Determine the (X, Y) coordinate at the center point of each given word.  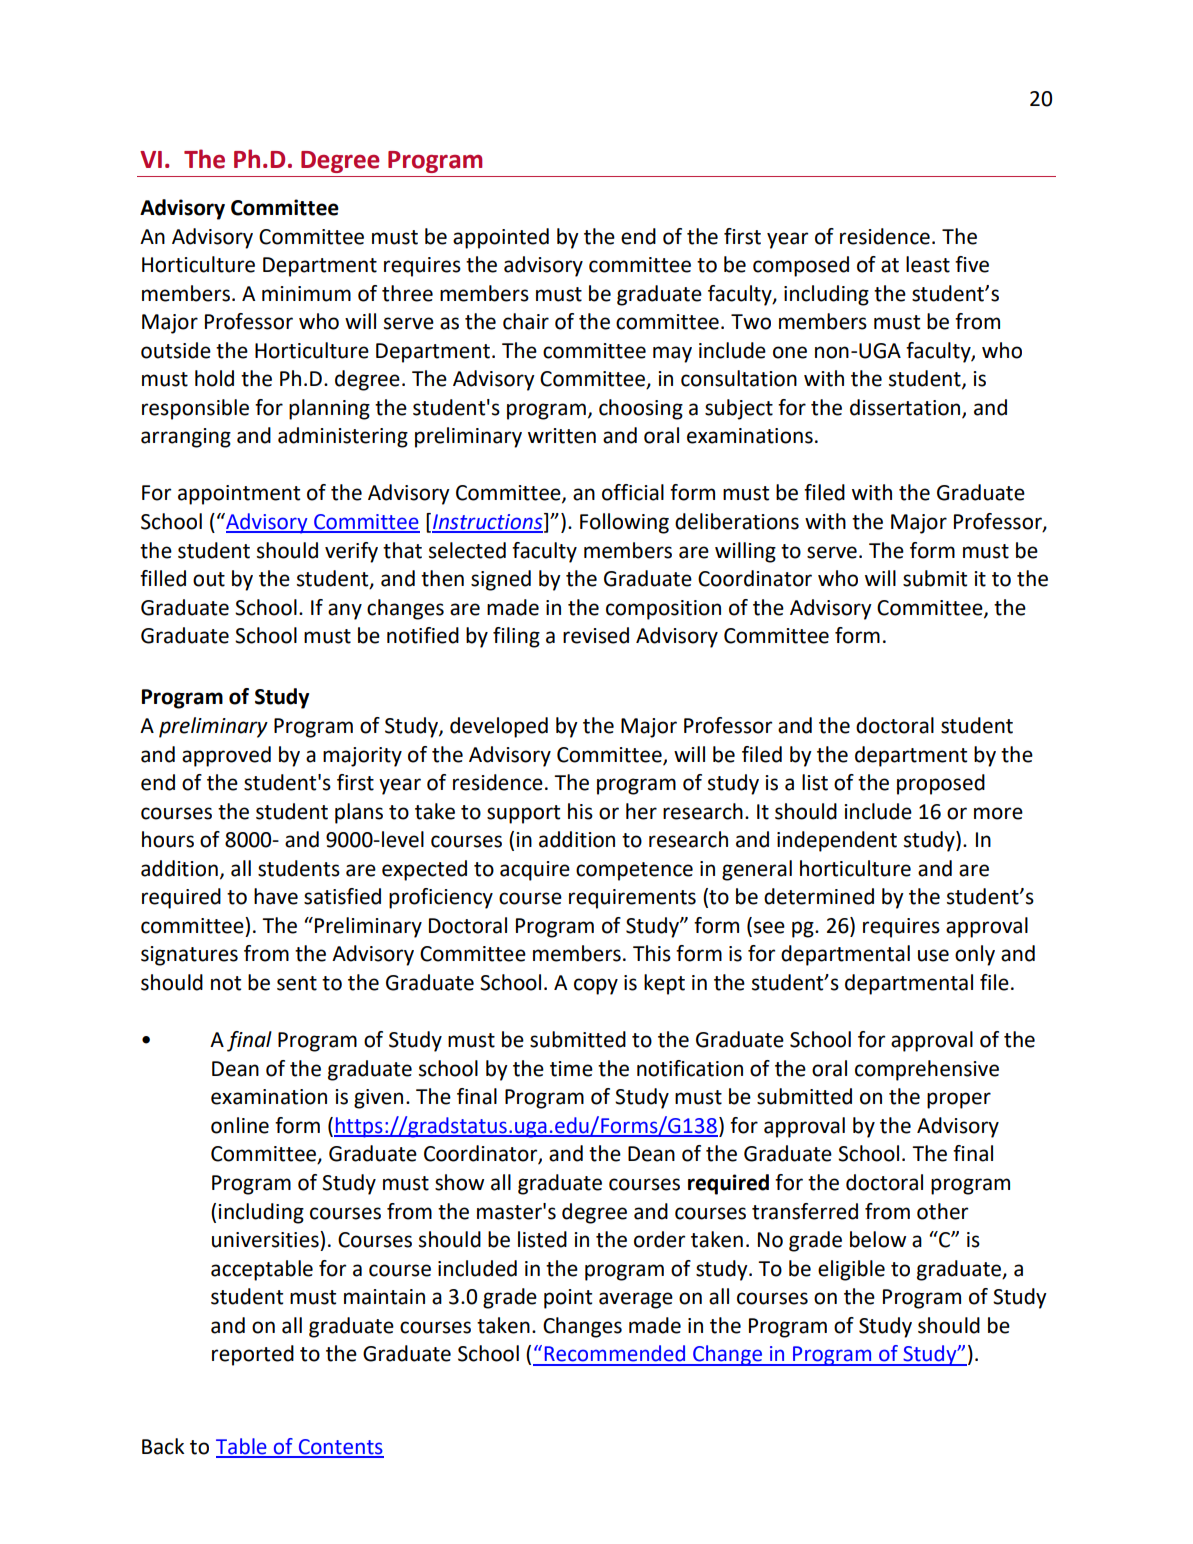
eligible (851, 1270)
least (928, 264)
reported (253, 1355)
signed (501, 580)
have (276, 896)
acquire (535, 871)
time (571, 1069)
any (345, 611)
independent (837, 841)
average (636, 1300)
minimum (306, 294)
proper (959, 1100)
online (240, 1125)
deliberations (737, 521)
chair (526, 321)
